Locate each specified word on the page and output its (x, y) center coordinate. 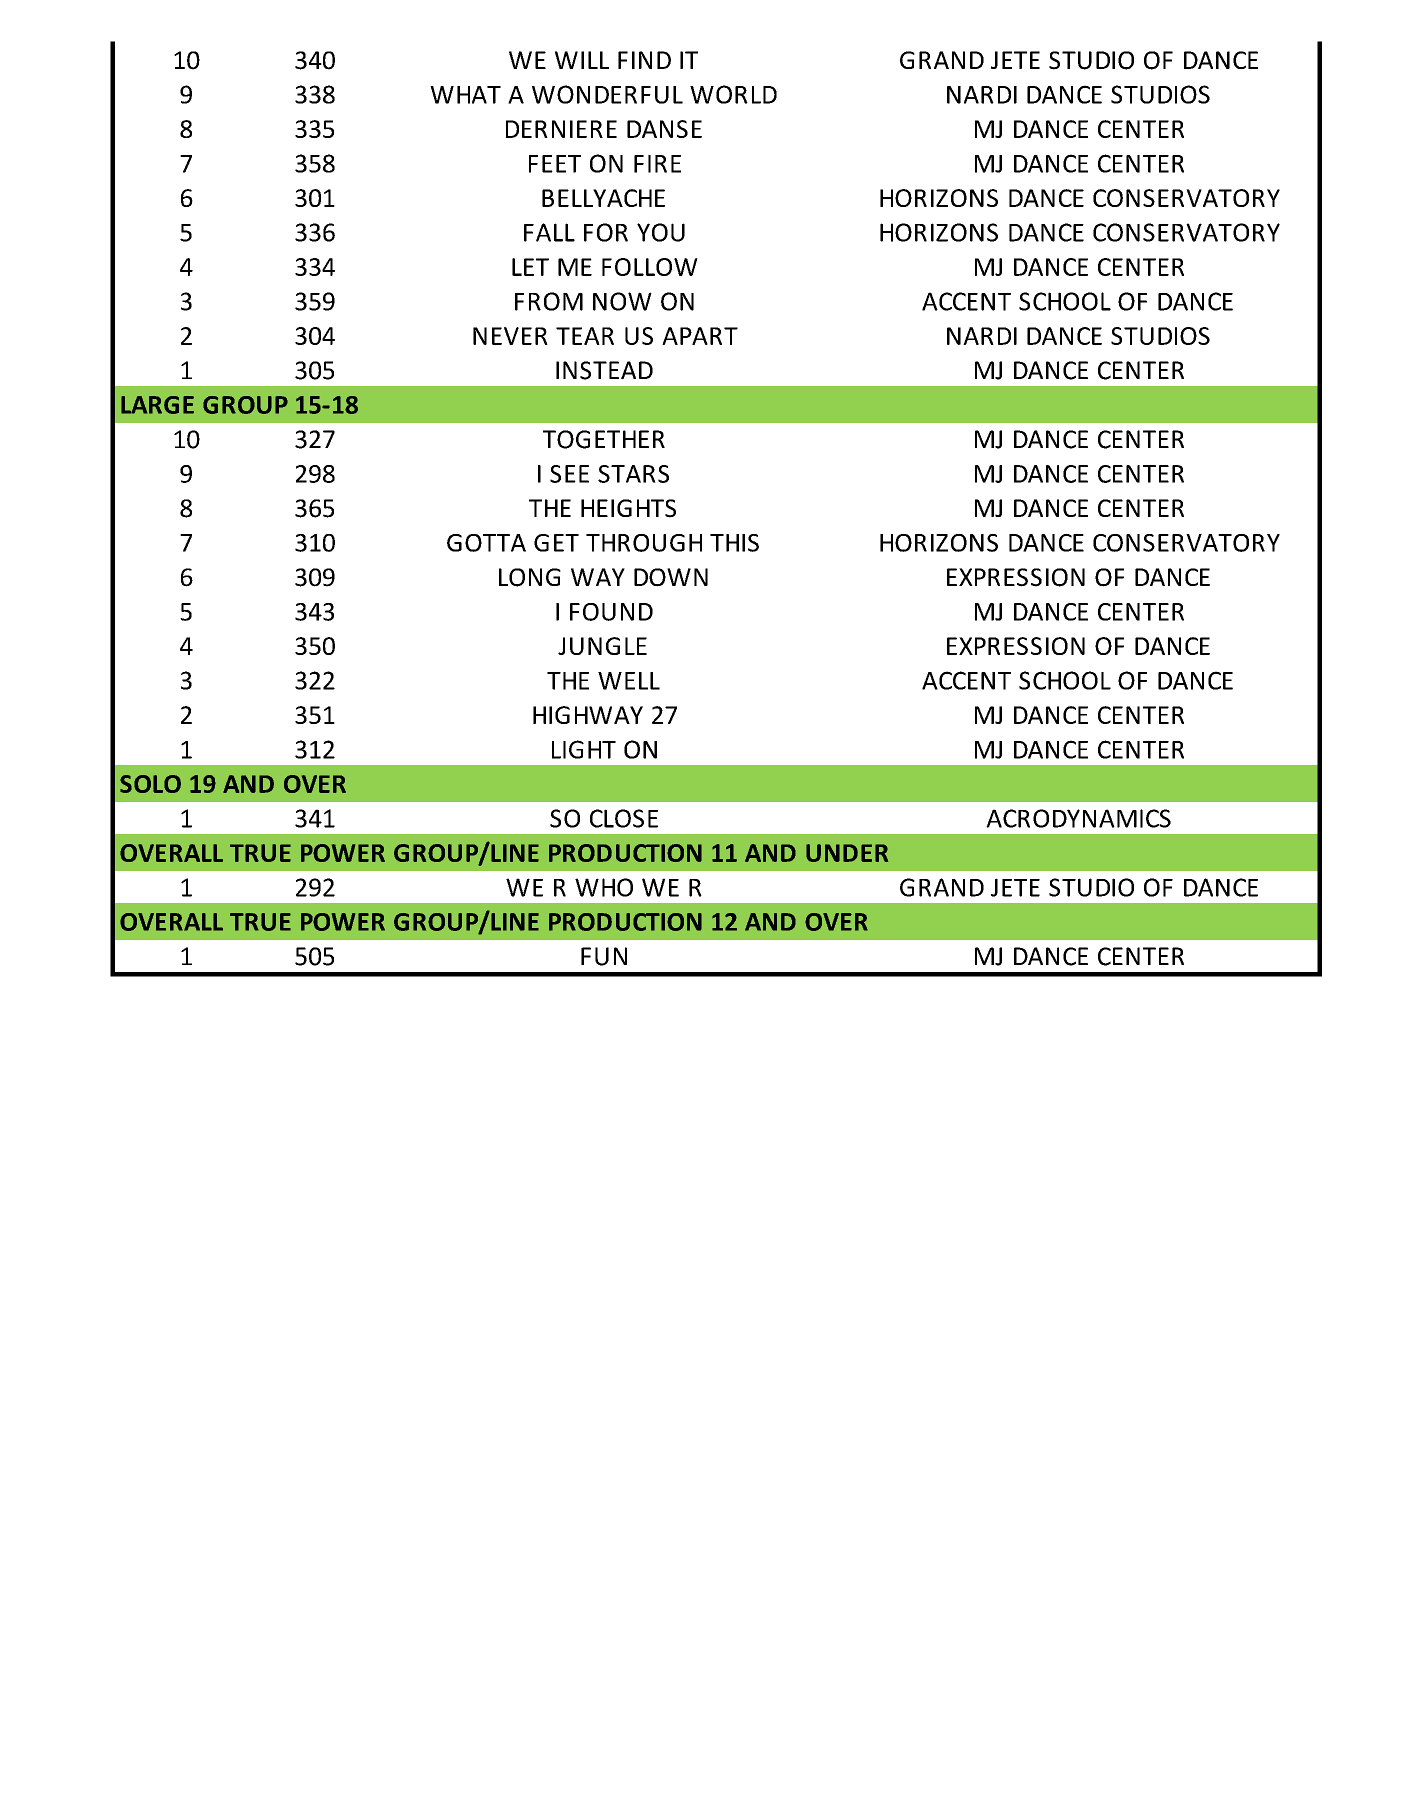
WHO (604, 887)
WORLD (733, 94)
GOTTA (486, 543)
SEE (569, 474)
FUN (604, 956)
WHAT (465, 95)
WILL (582, 60)
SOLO (150, 784)
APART (700, 336)
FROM (549, 301)
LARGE (157, 405)
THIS (734, 543)
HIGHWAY (588, 715)
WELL (629, 681)
